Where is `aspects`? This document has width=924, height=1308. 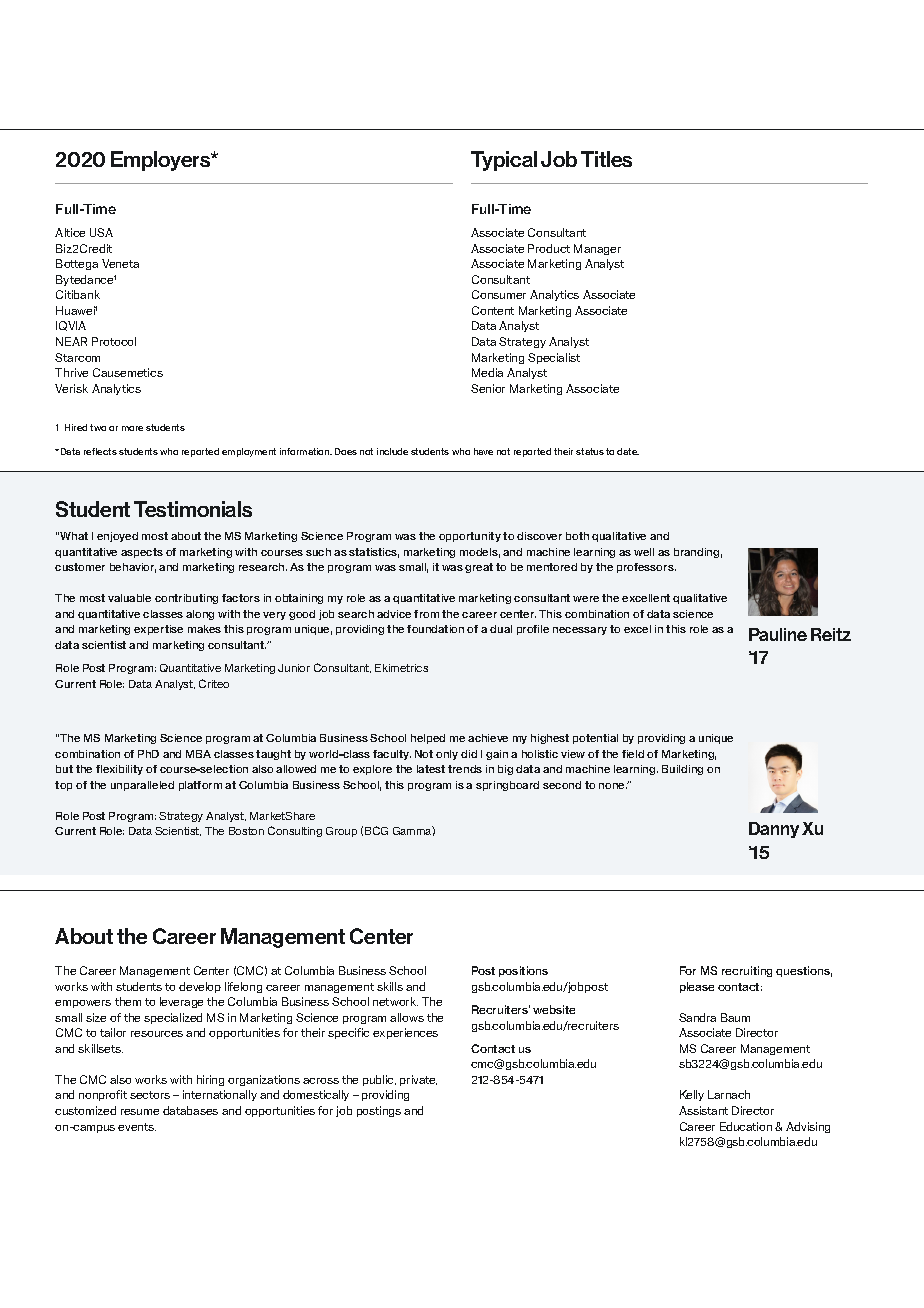
aspects is located at coordinates (142, 553).
